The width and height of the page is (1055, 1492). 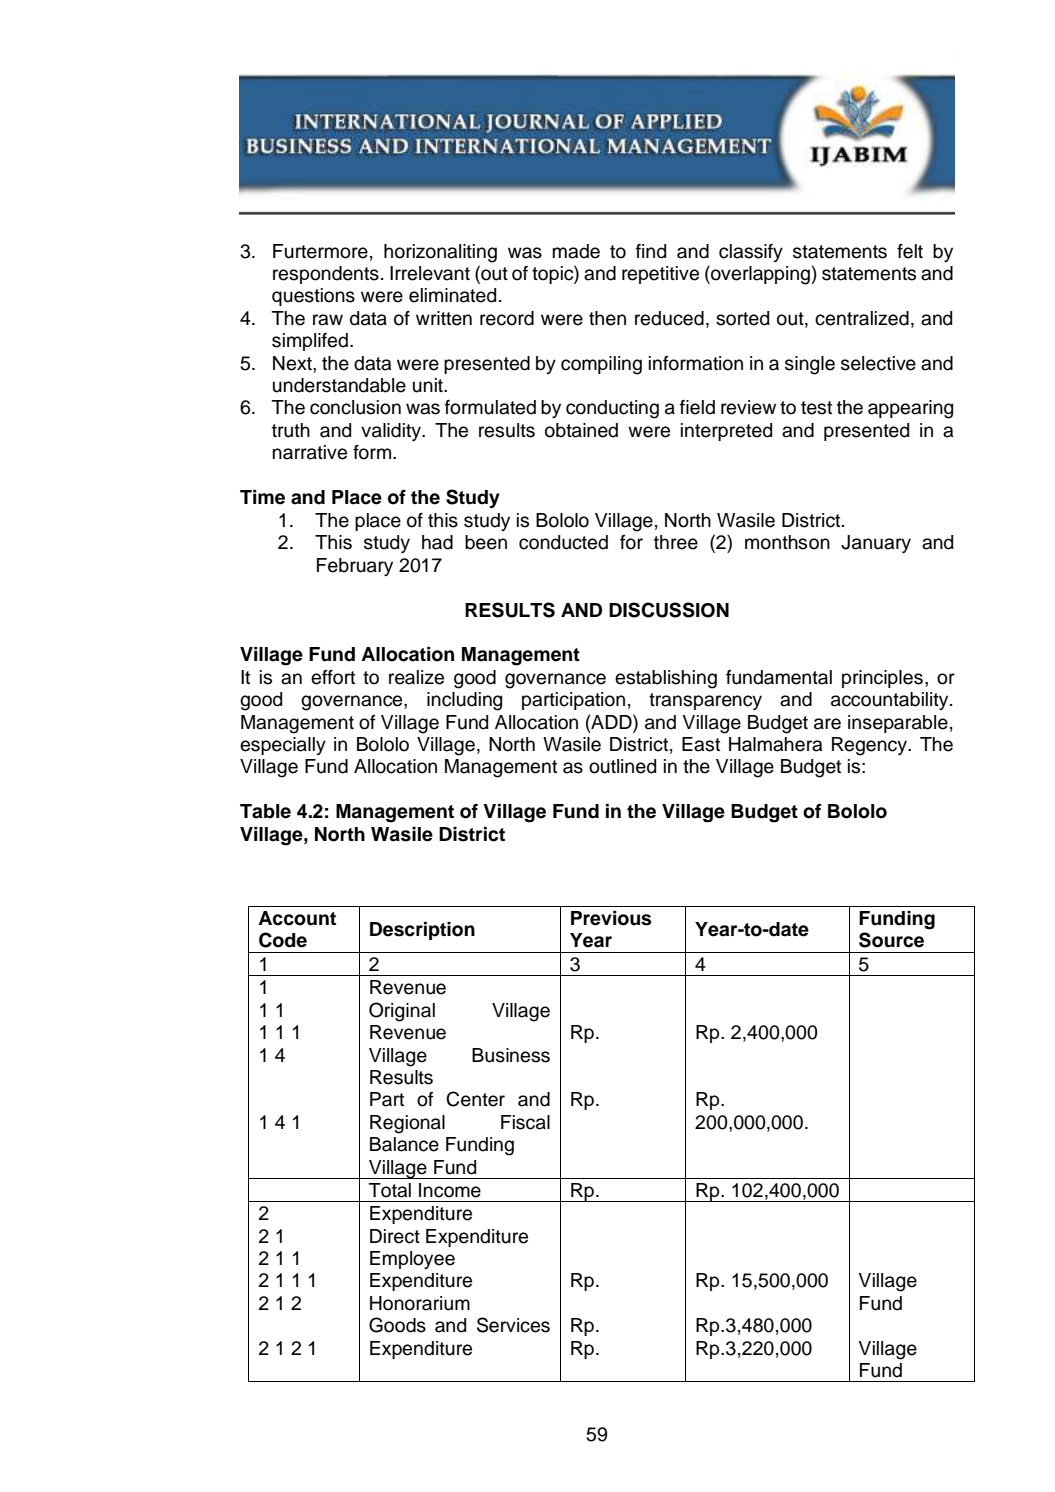 What do you see at coordinates (283, 940) in the page?
I see `Code` at bounding box center [283, 940].
